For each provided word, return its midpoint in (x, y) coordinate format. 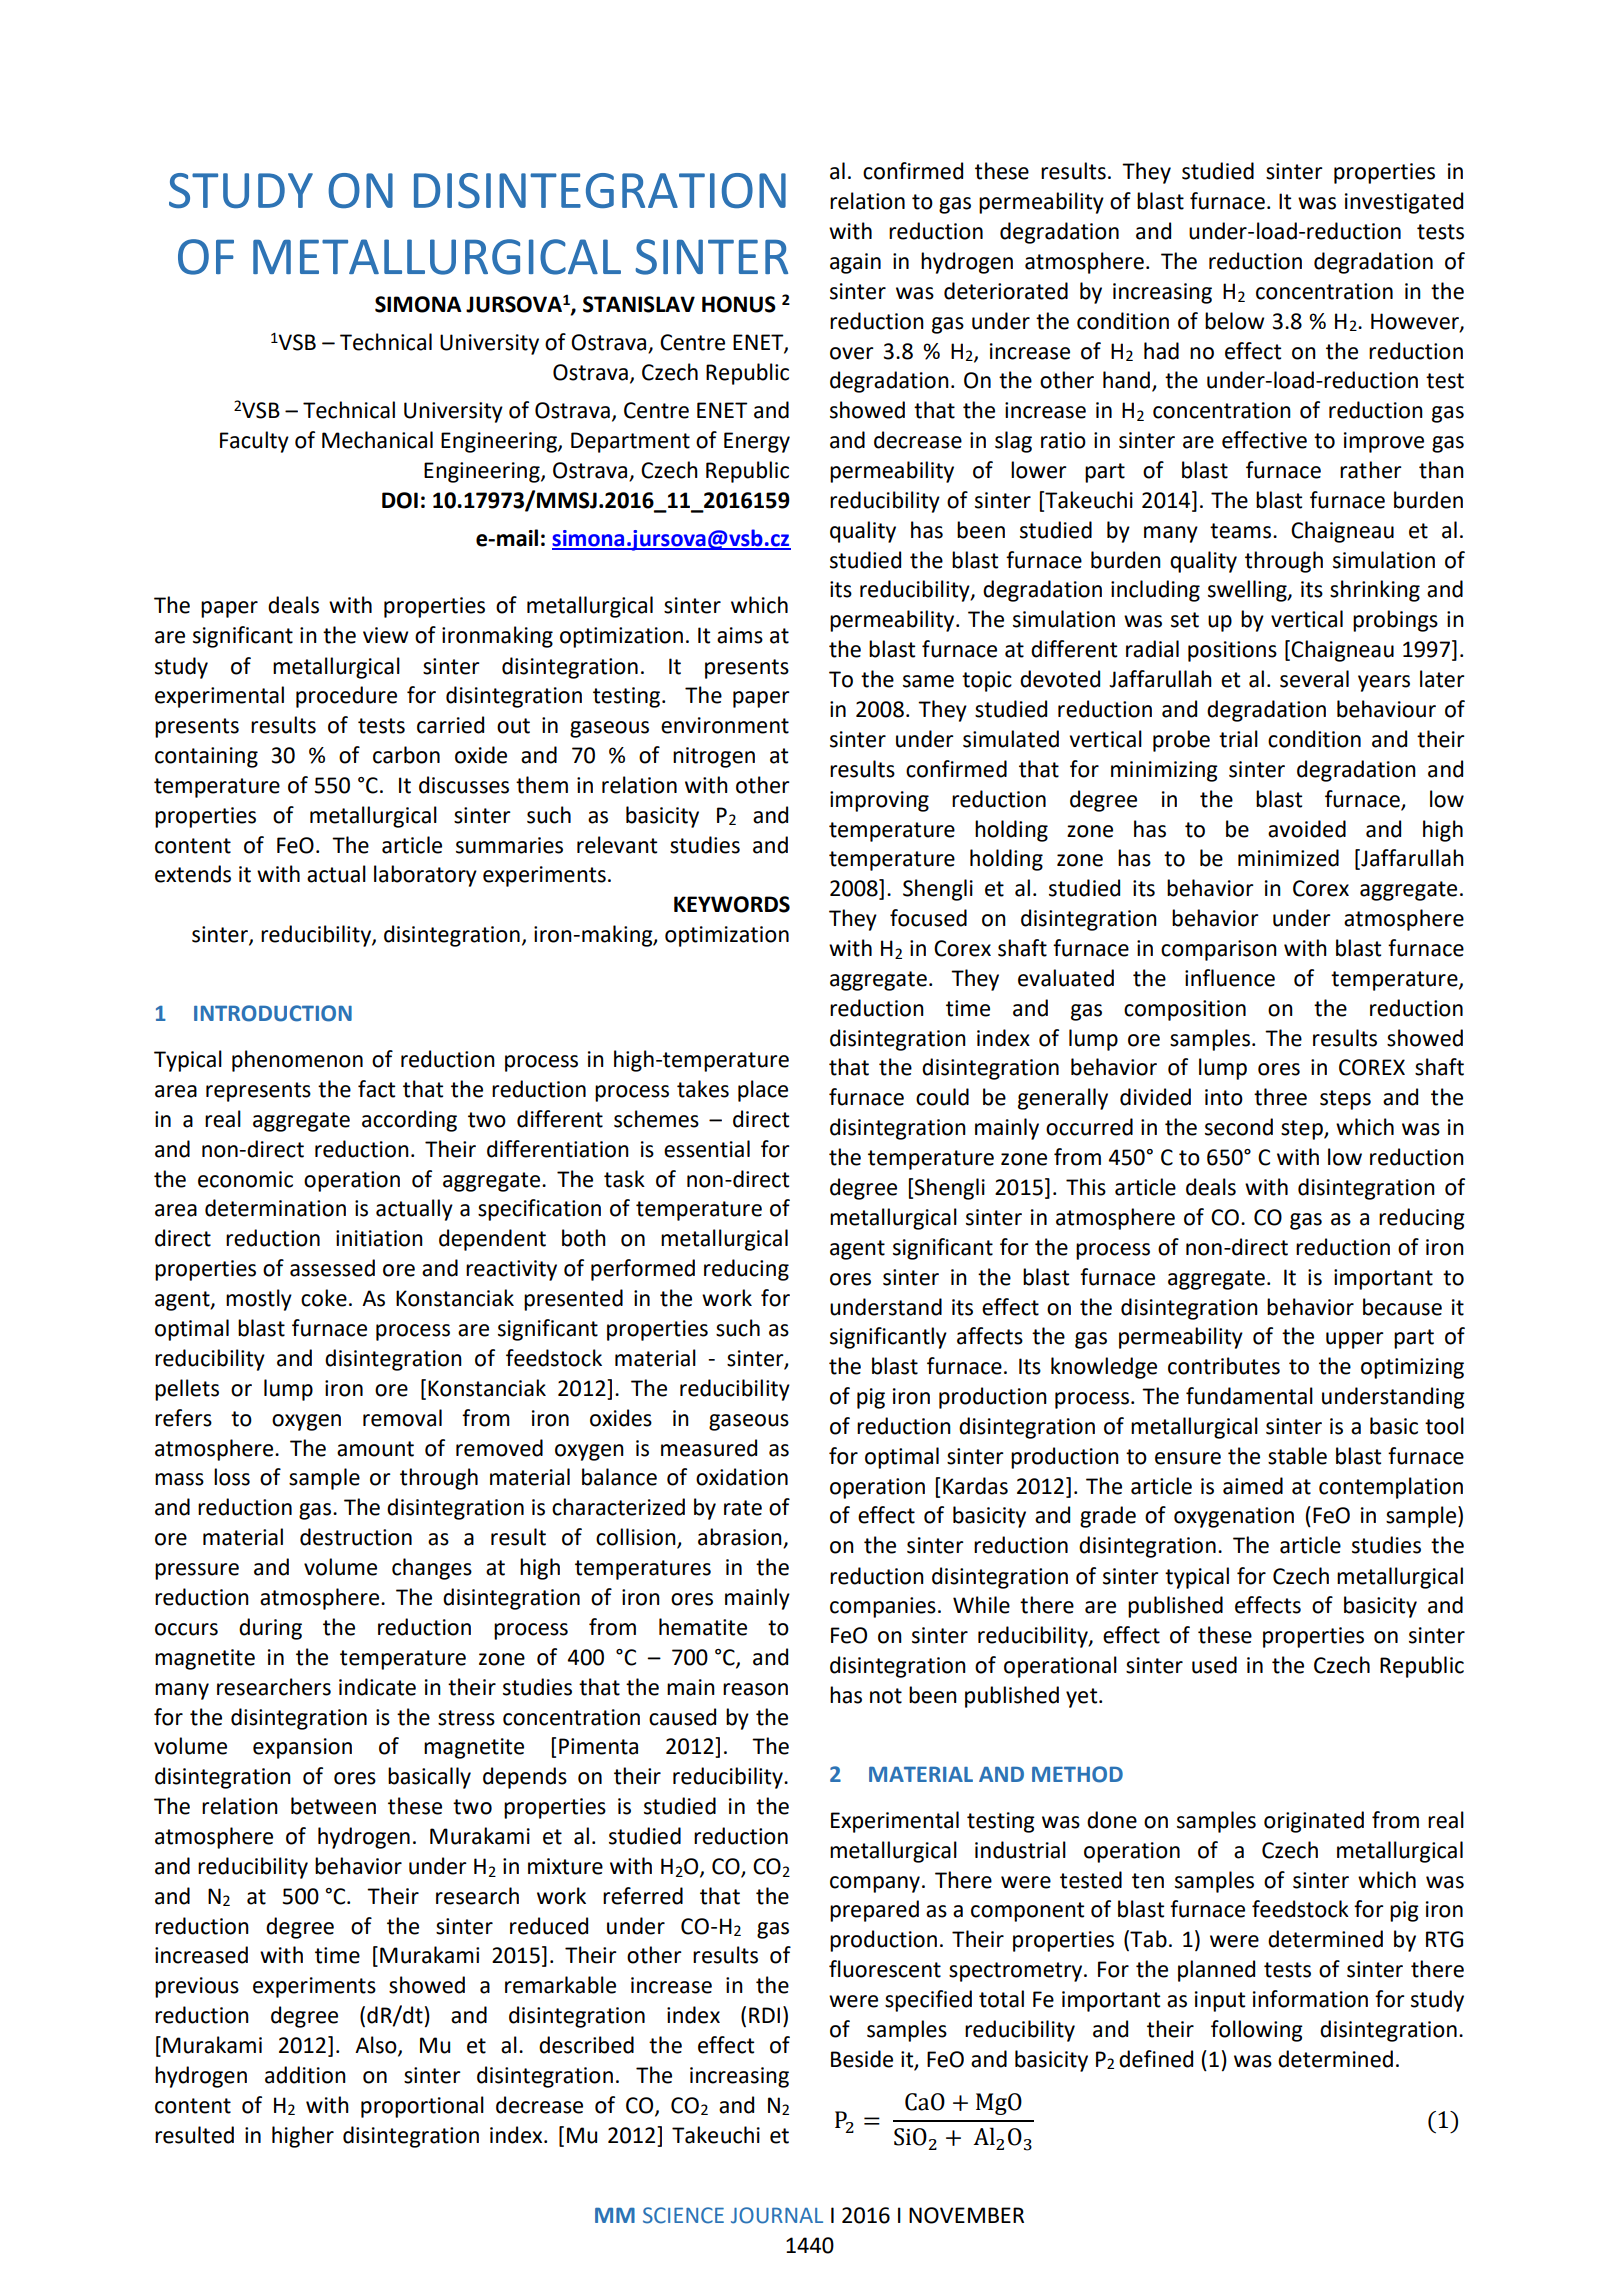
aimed (1253, 1486)
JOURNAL (777, 2215)
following (1257, 2031)
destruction (356, 1537)
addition (305, 2075)
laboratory (425, 876)
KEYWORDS (732, 904)
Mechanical (377, 440)
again (855, 263)
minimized (1288, 858)
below (1234, 321)
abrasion (741, 1538)
